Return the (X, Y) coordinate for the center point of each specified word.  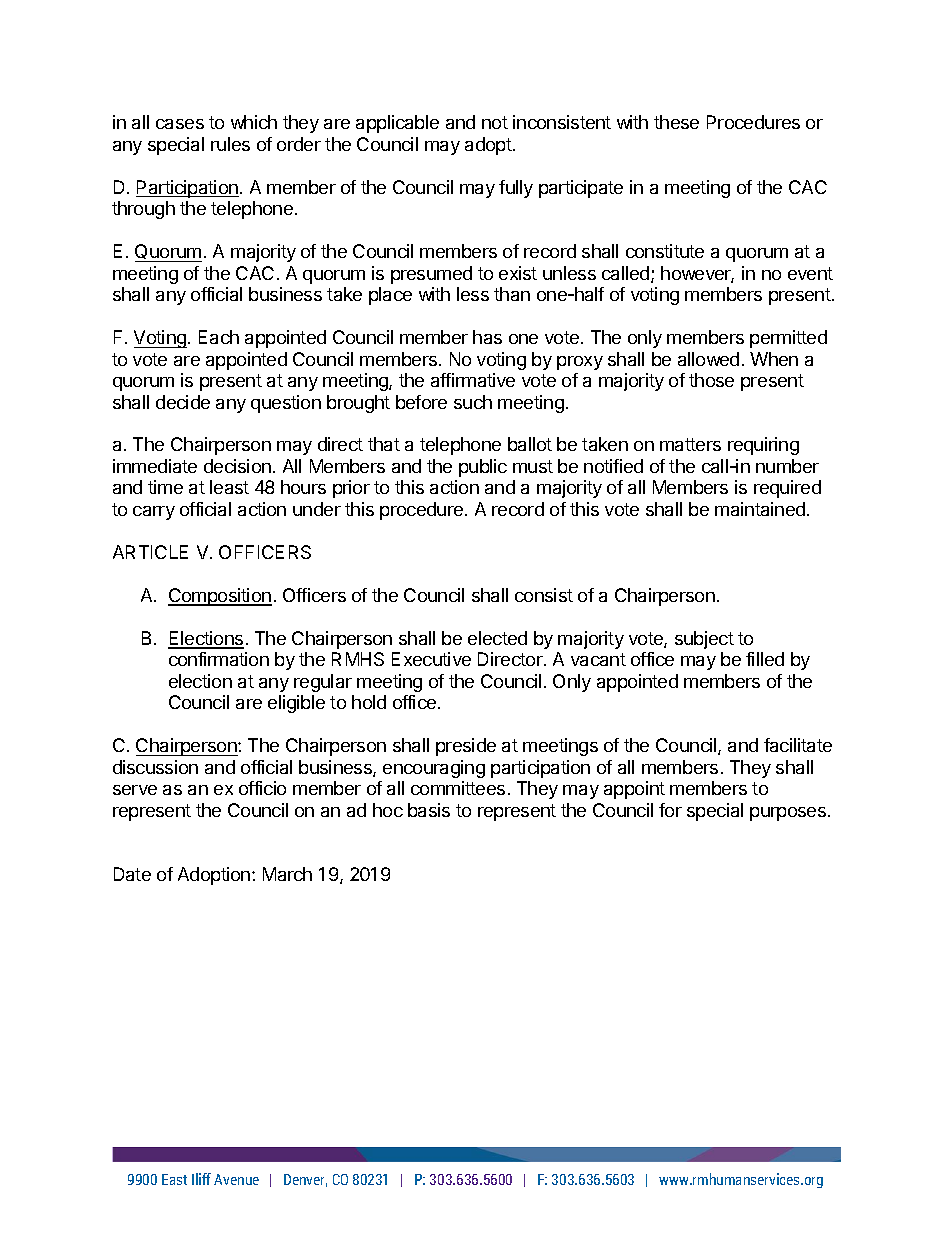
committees (458, 788)
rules (230, 144)
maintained (760, 509)
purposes (788, 814)
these (676, 122)
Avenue (236, 1179)
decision (237, 466)
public (483, 468)
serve (135, 790)
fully (516, 189)
